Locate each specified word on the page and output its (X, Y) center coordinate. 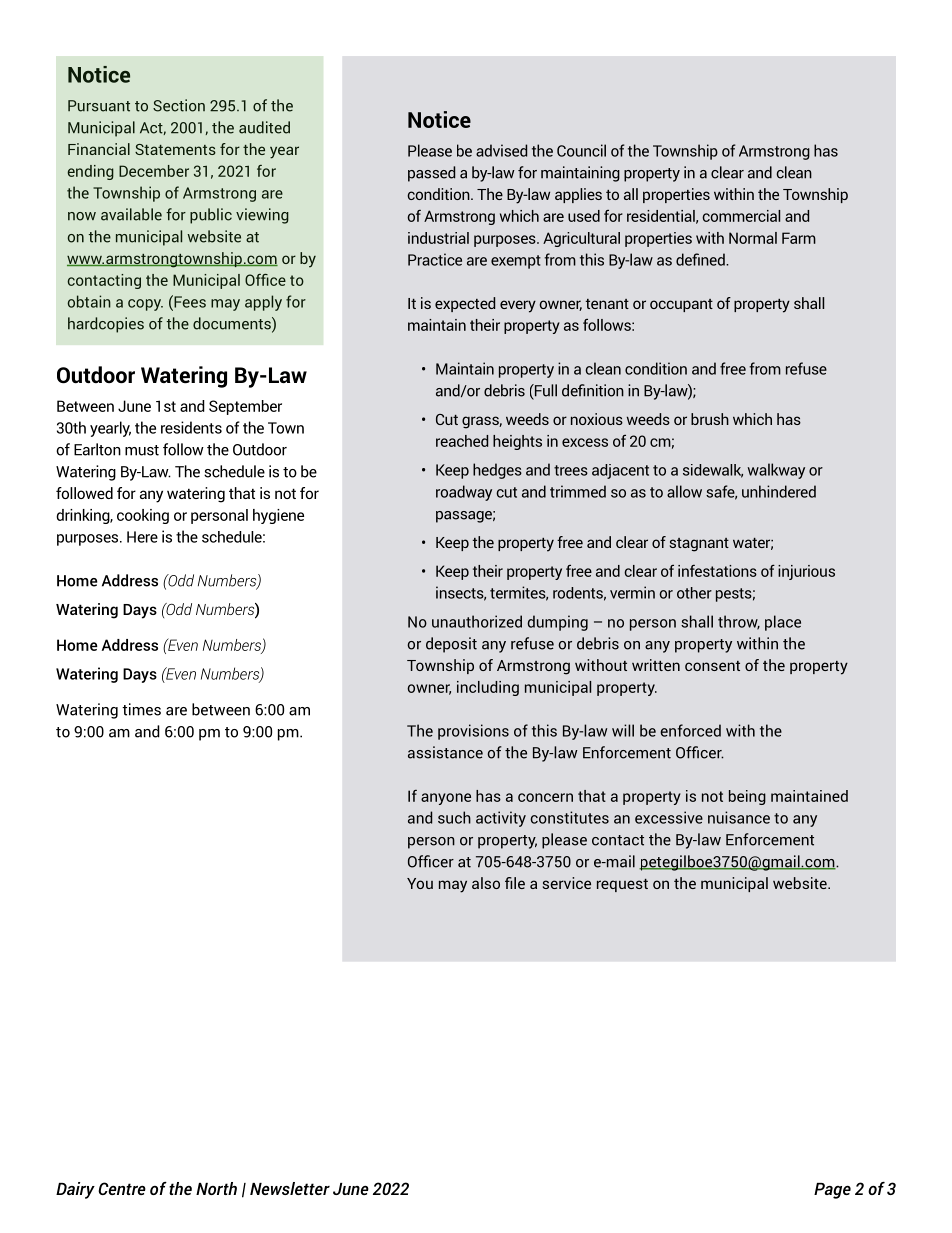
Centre (122, 1188)
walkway (776, 471)
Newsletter (290, 1188)
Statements (175, 149)
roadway (464, 493)
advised (501, 150)
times (141, 709)
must (142, 450)
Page (832, 1191)
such (454, 817)
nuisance (739, 817)
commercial (741, 216)
